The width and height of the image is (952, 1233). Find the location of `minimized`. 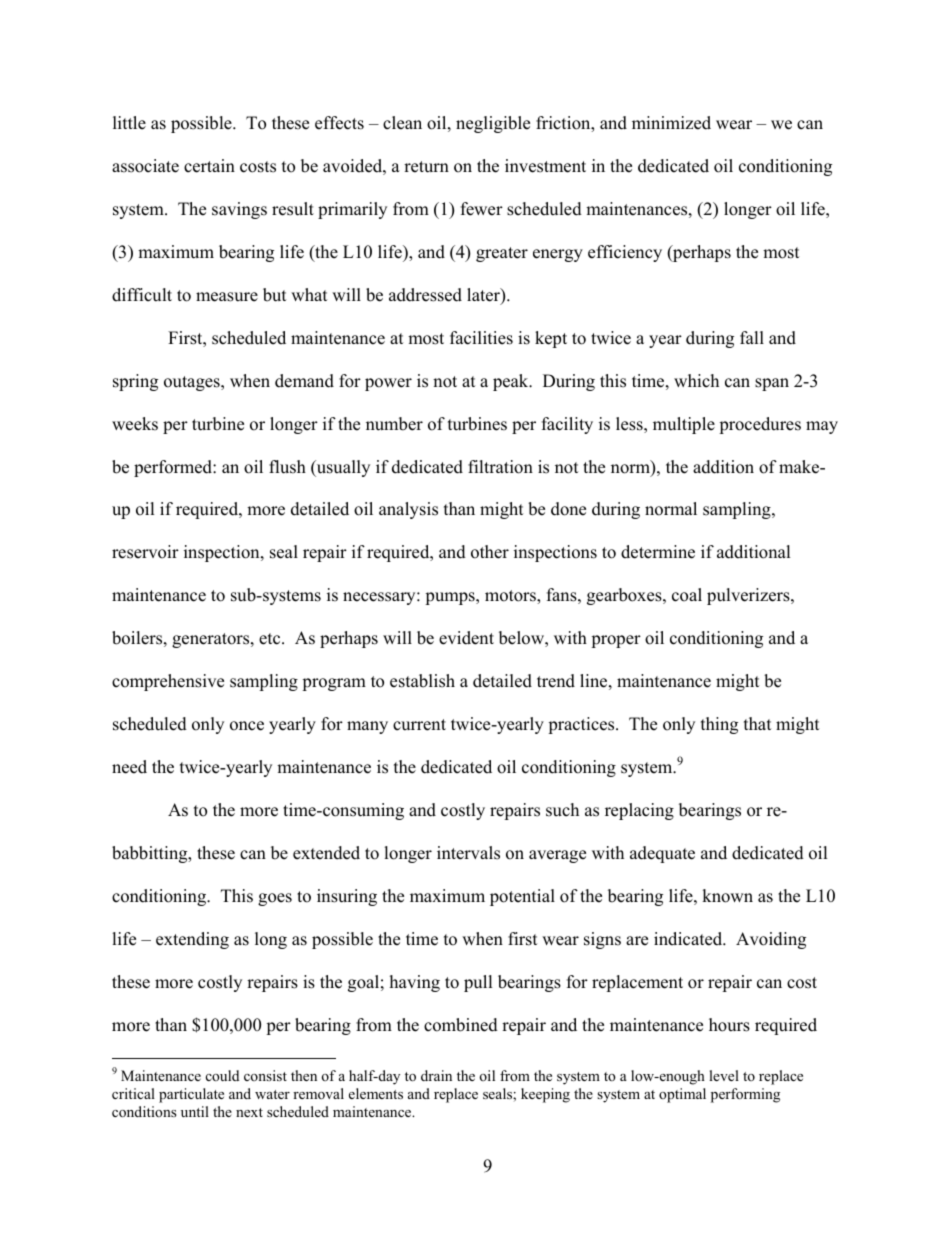

minimized is located at coordinates (671, 123).
